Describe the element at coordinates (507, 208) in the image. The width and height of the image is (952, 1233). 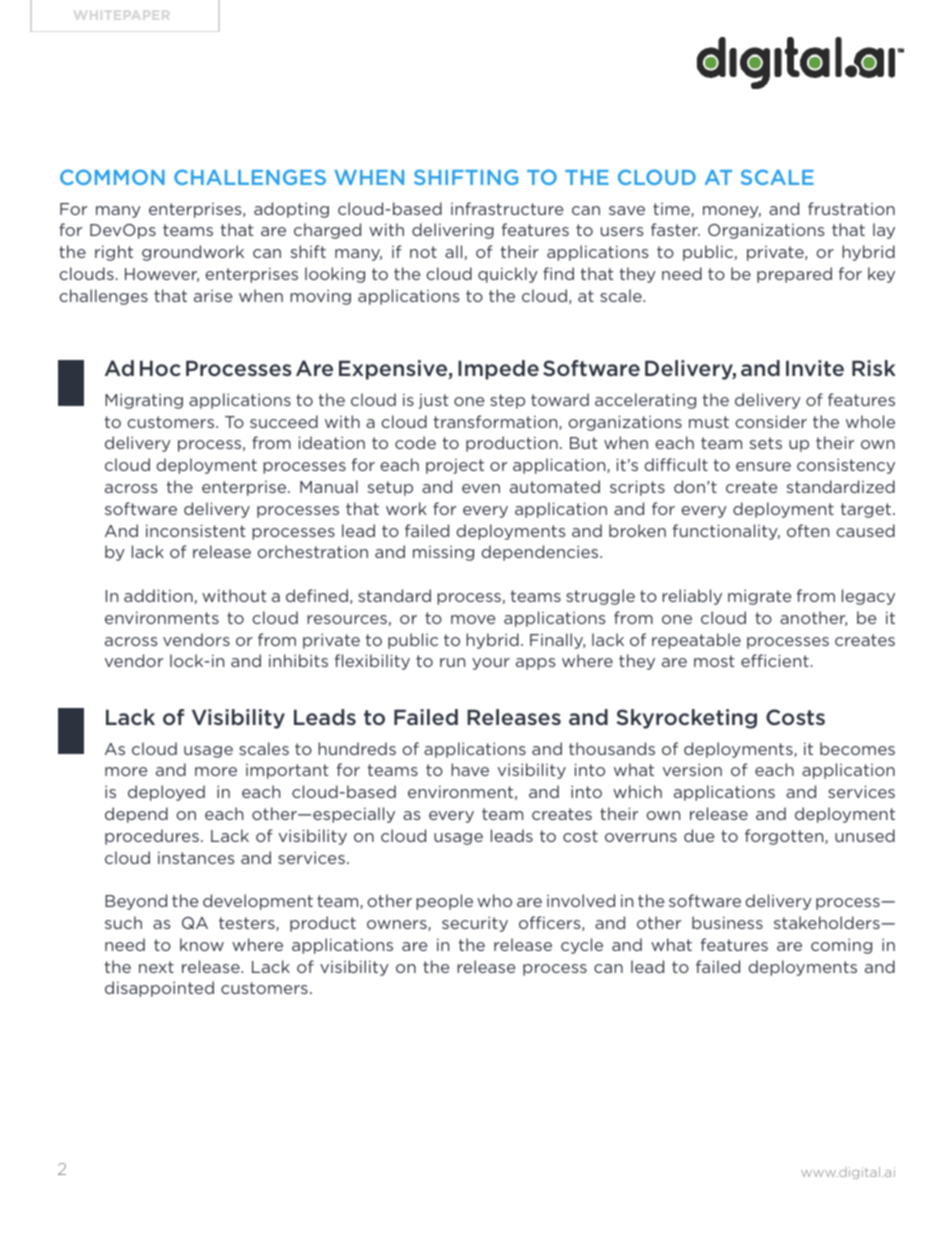
I see `infrastructure` at that location.
